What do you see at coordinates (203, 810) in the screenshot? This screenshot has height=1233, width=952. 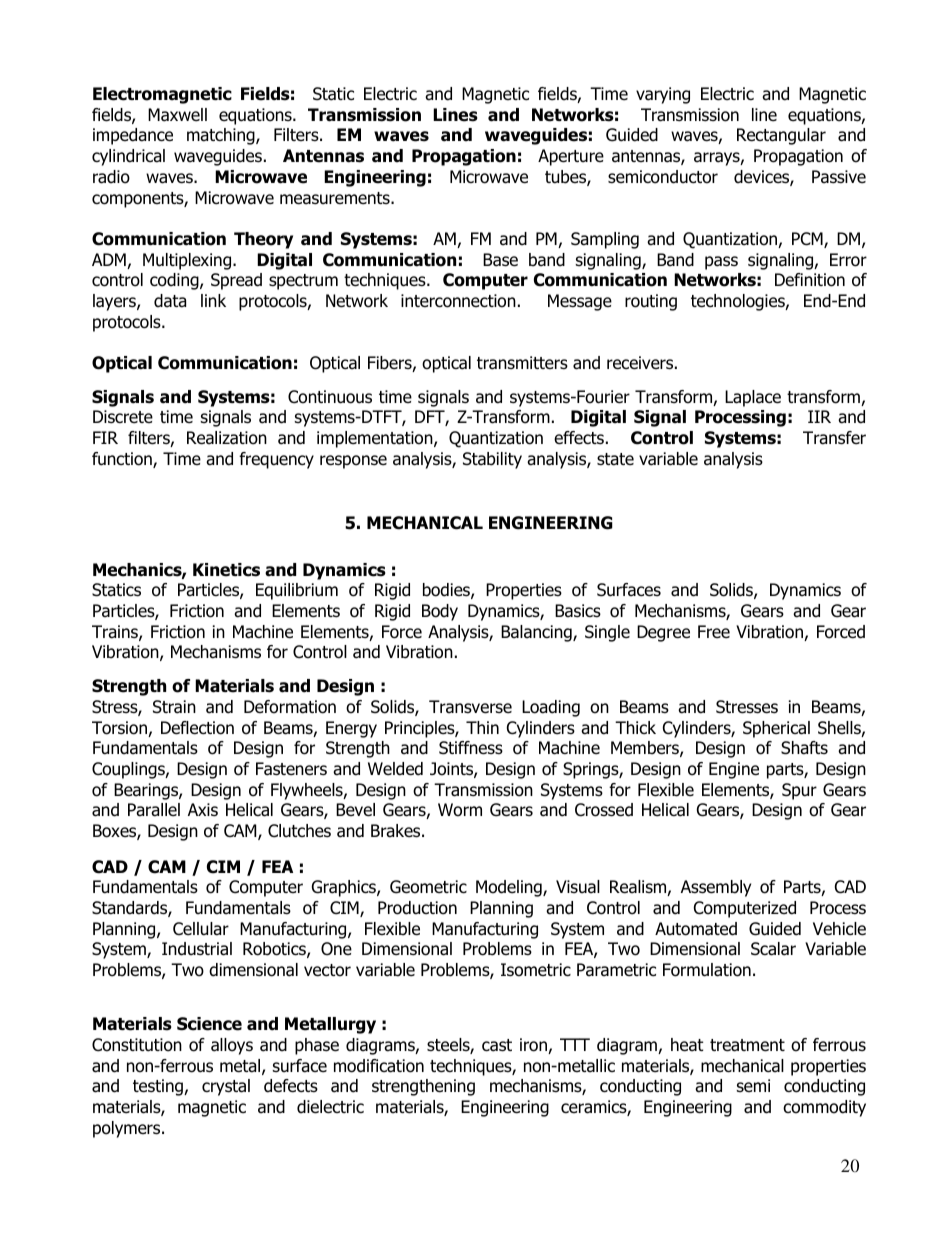 I see `Axis` at bounding box center [203, 810].
